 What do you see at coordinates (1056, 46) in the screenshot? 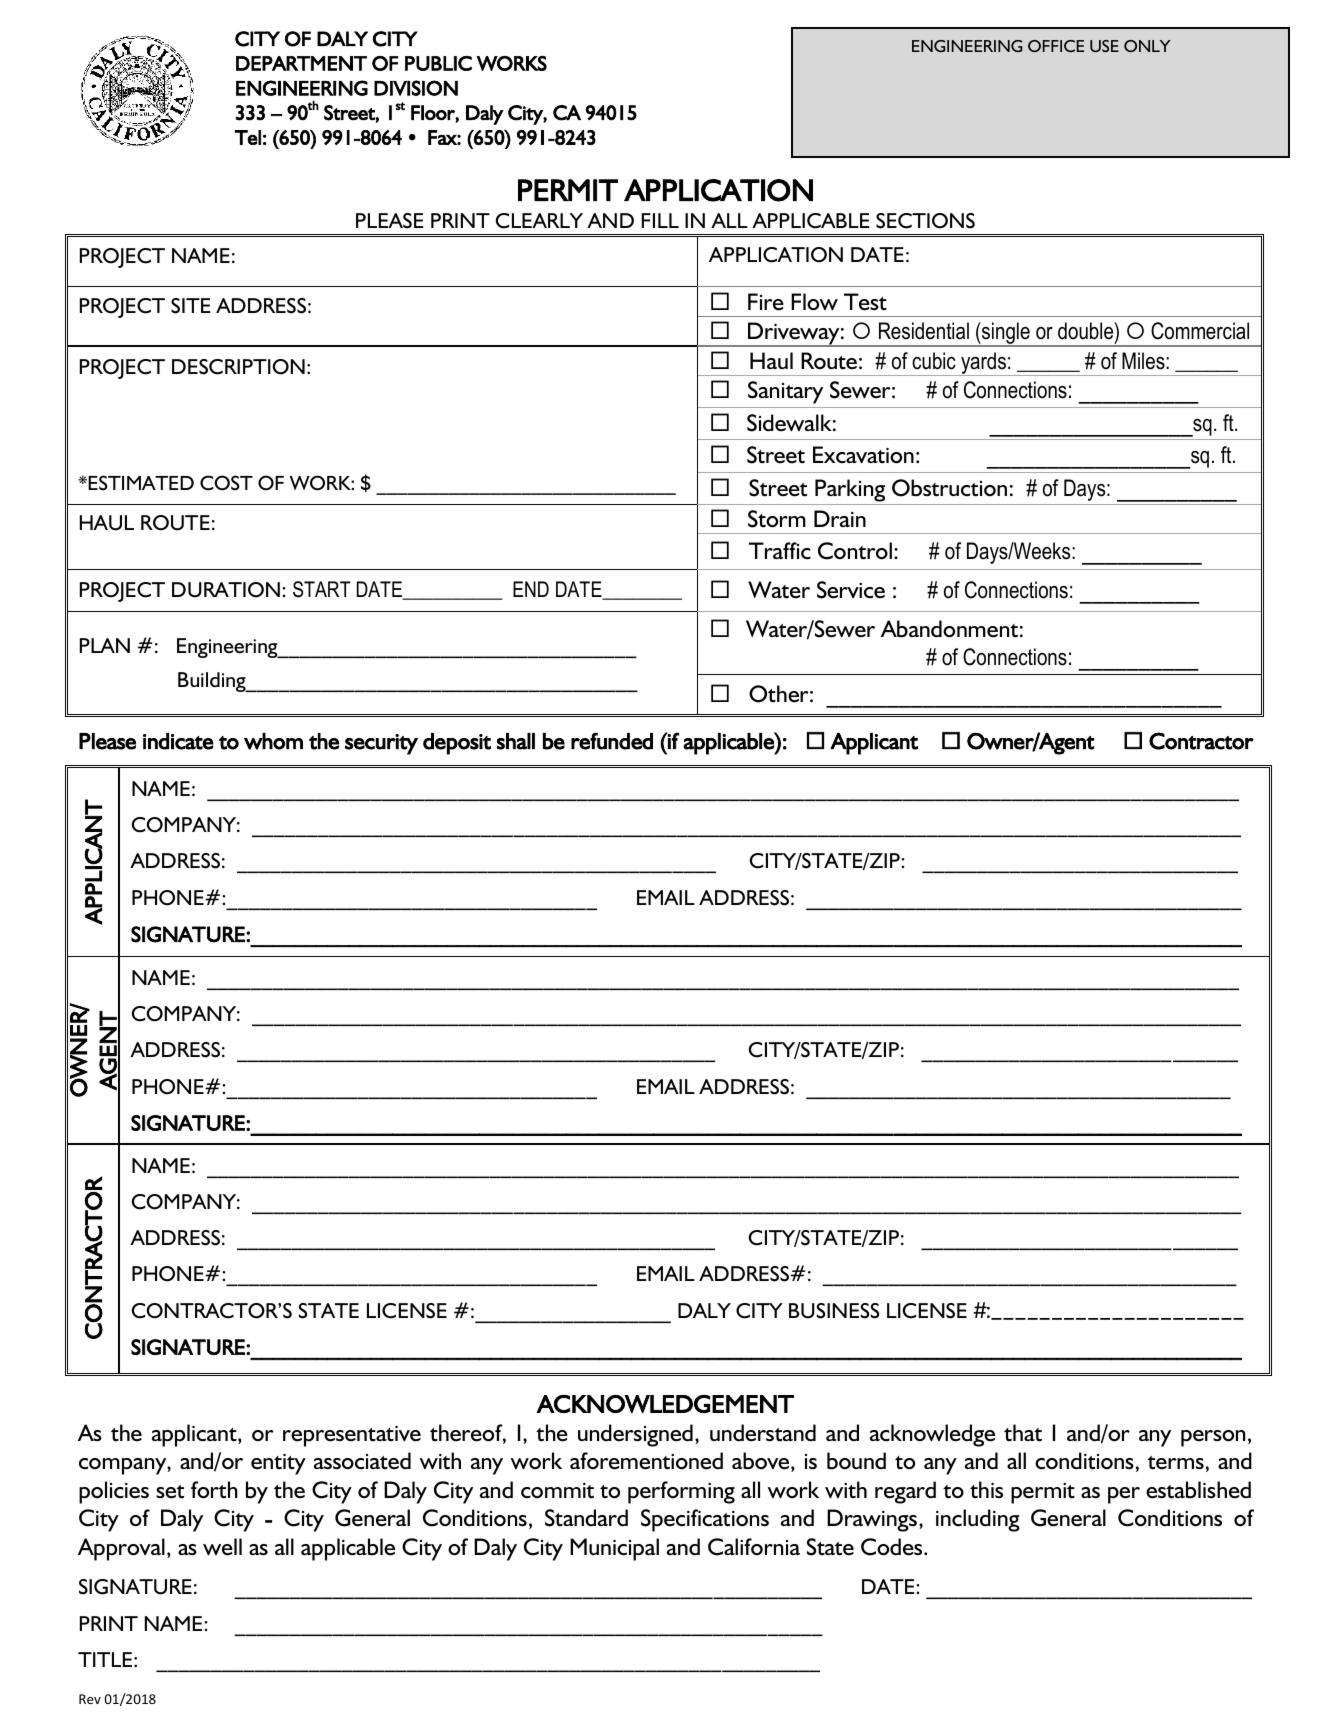
I see `OFFICE` at bounding box center [1056, 46].
